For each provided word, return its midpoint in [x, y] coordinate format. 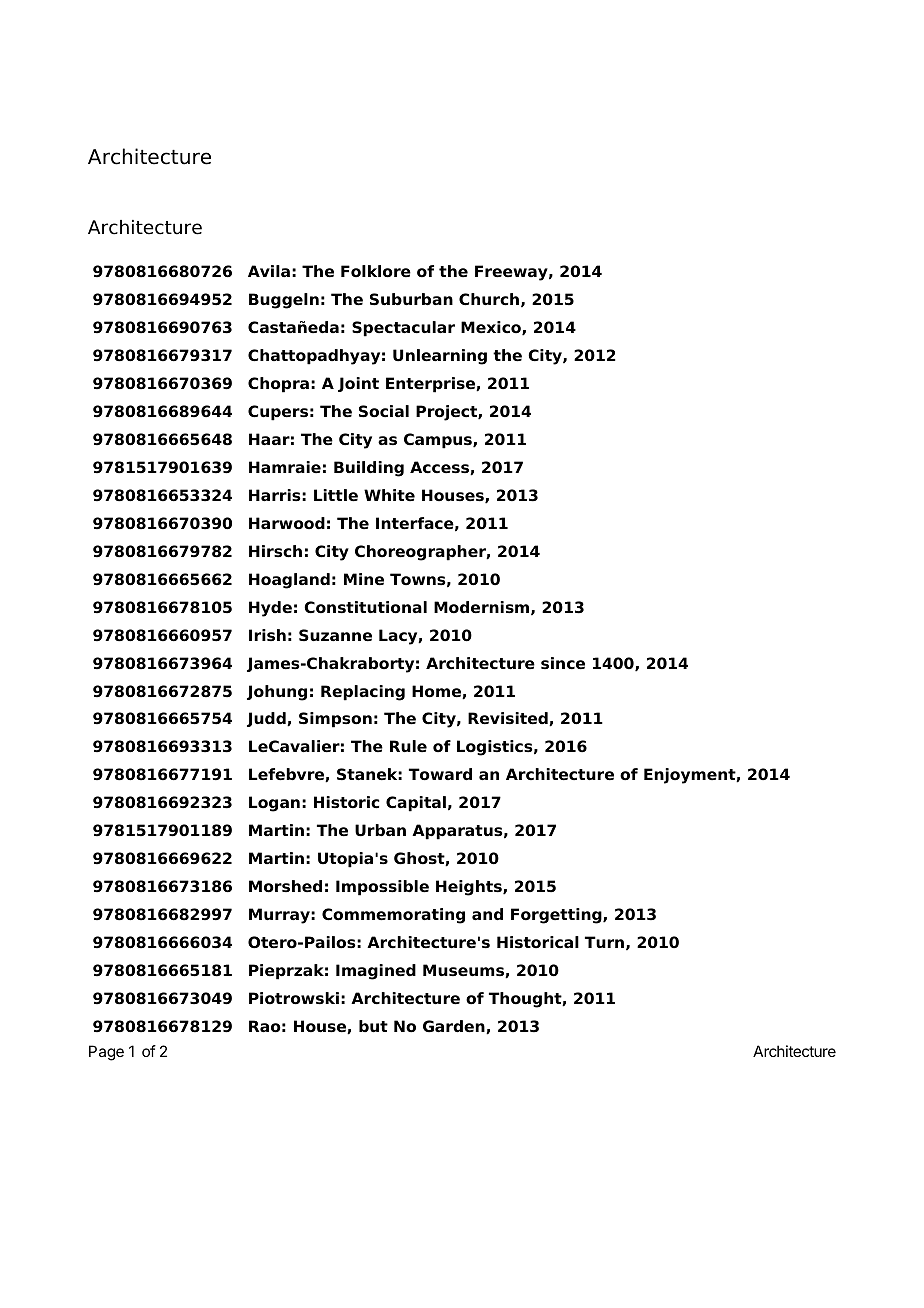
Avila [269, 271]
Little [336, 495]
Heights [470, 888]
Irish [267, 635]
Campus [439, 441]
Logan [274, 804]
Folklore [376, 271]
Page [106, 1053]
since [563, 663]
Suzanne [335, 635]
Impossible [382, 888]
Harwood [287, 523]
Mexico [492, 328]
